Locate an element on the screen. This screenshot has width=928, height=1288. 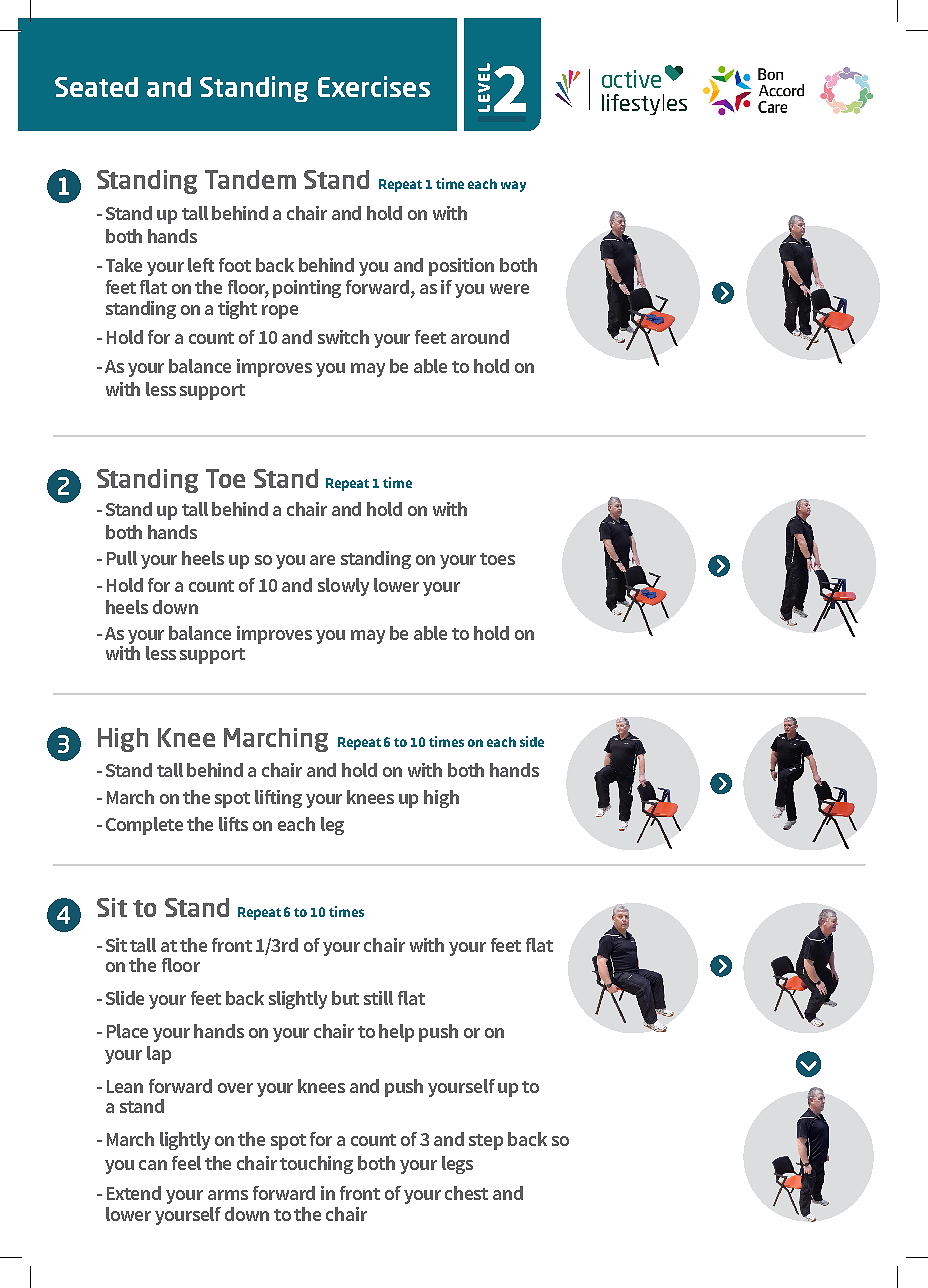
way is located at coordinates (513, 186).
